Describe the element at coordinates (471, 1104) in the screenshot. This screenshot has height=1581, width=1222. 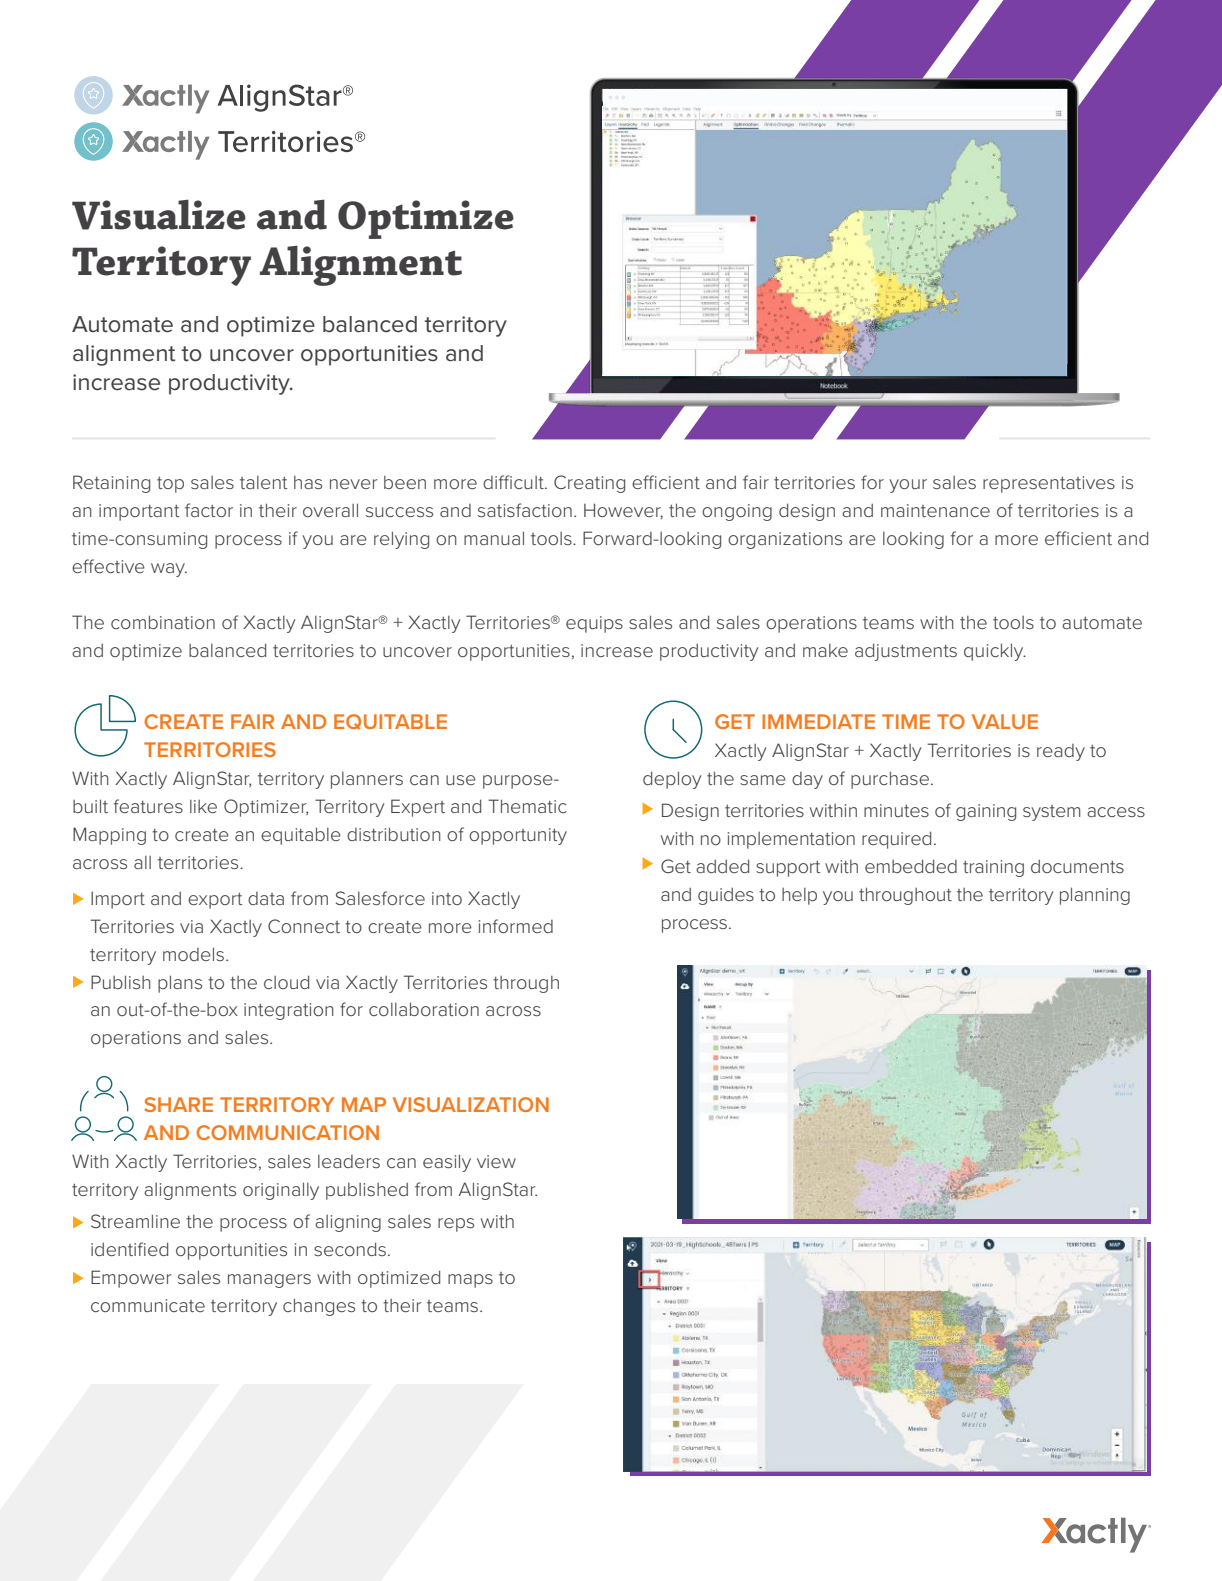
I see `VISUALIZATION` at that location.
